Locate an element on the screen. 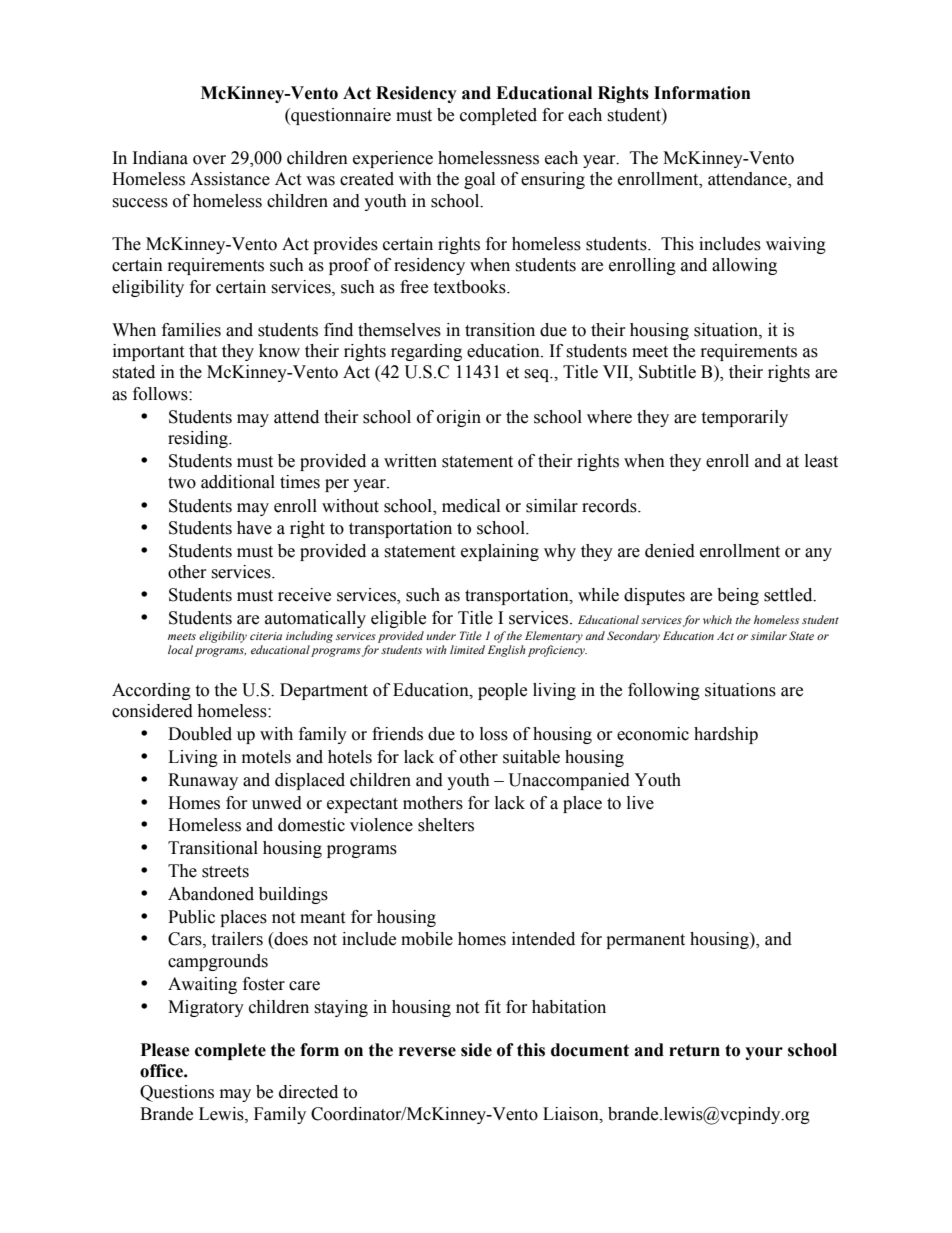 This screenshot has height=1233, width=952. Please is located at coordinates (165, 1050).
